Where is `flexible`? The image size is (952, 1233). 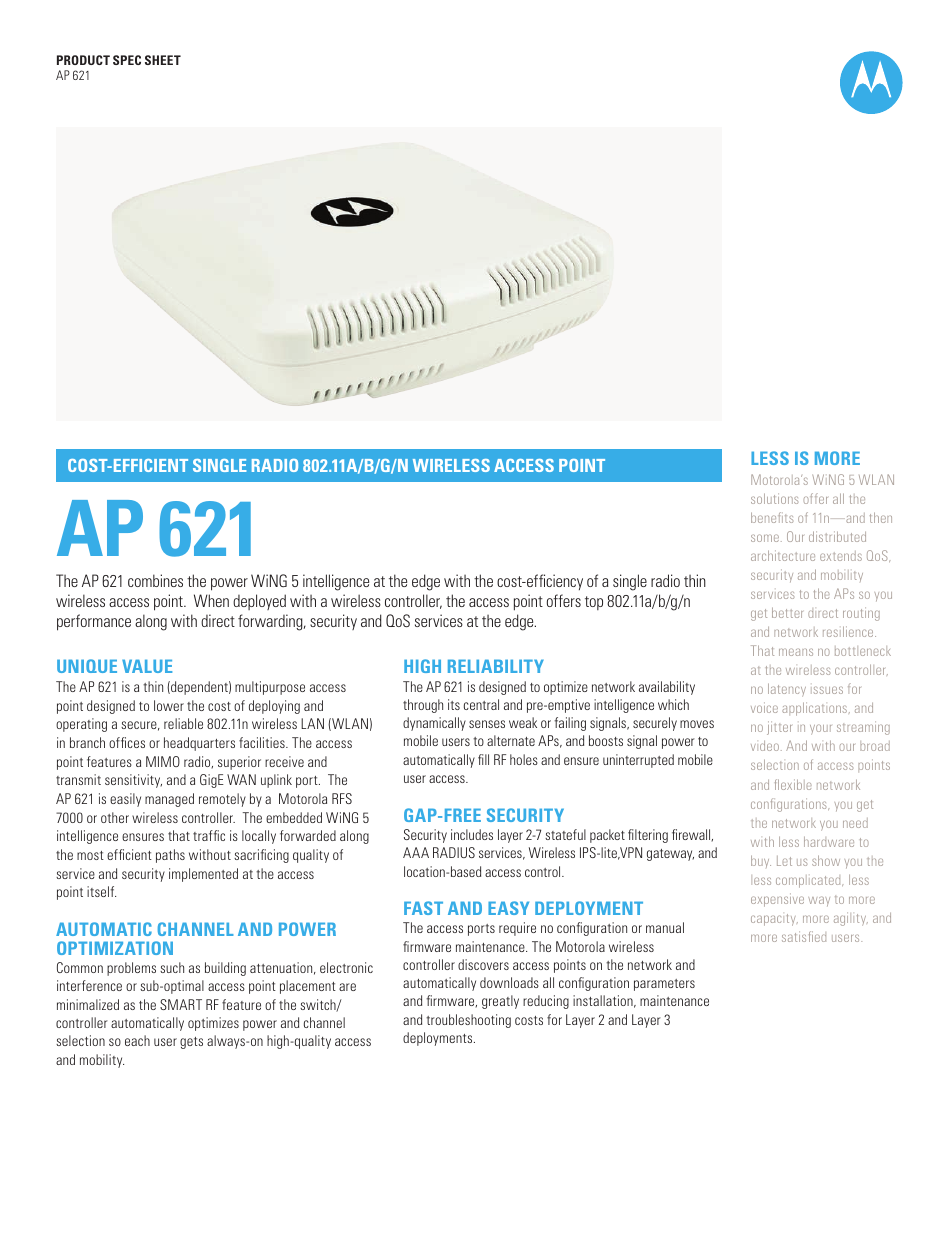 flexible is located at coordinates (793, 784).
